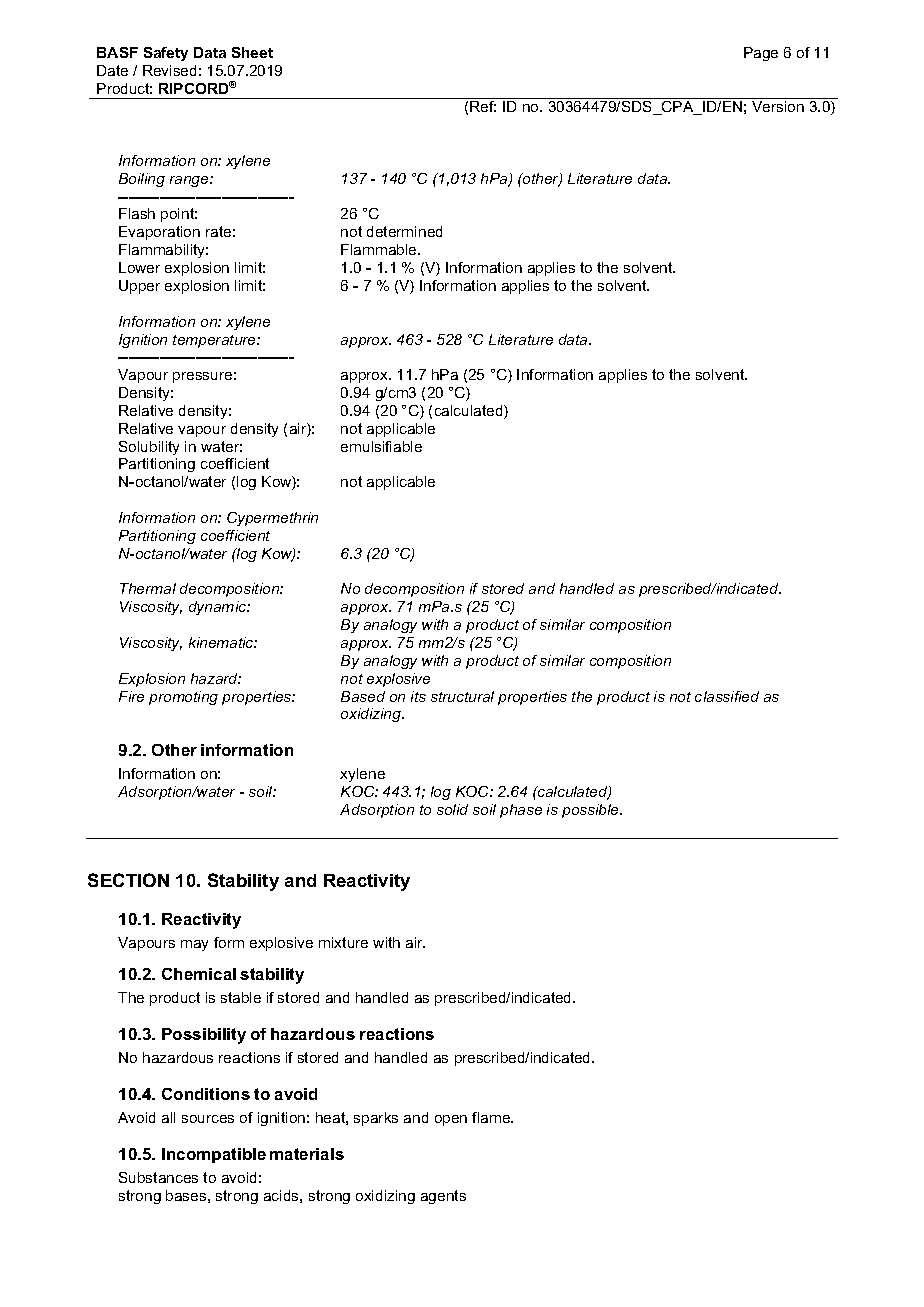 The height and width of the document is (1307, 924). Describe the element at coordinates (462, 696) in the document. I see `structural` at that location.
